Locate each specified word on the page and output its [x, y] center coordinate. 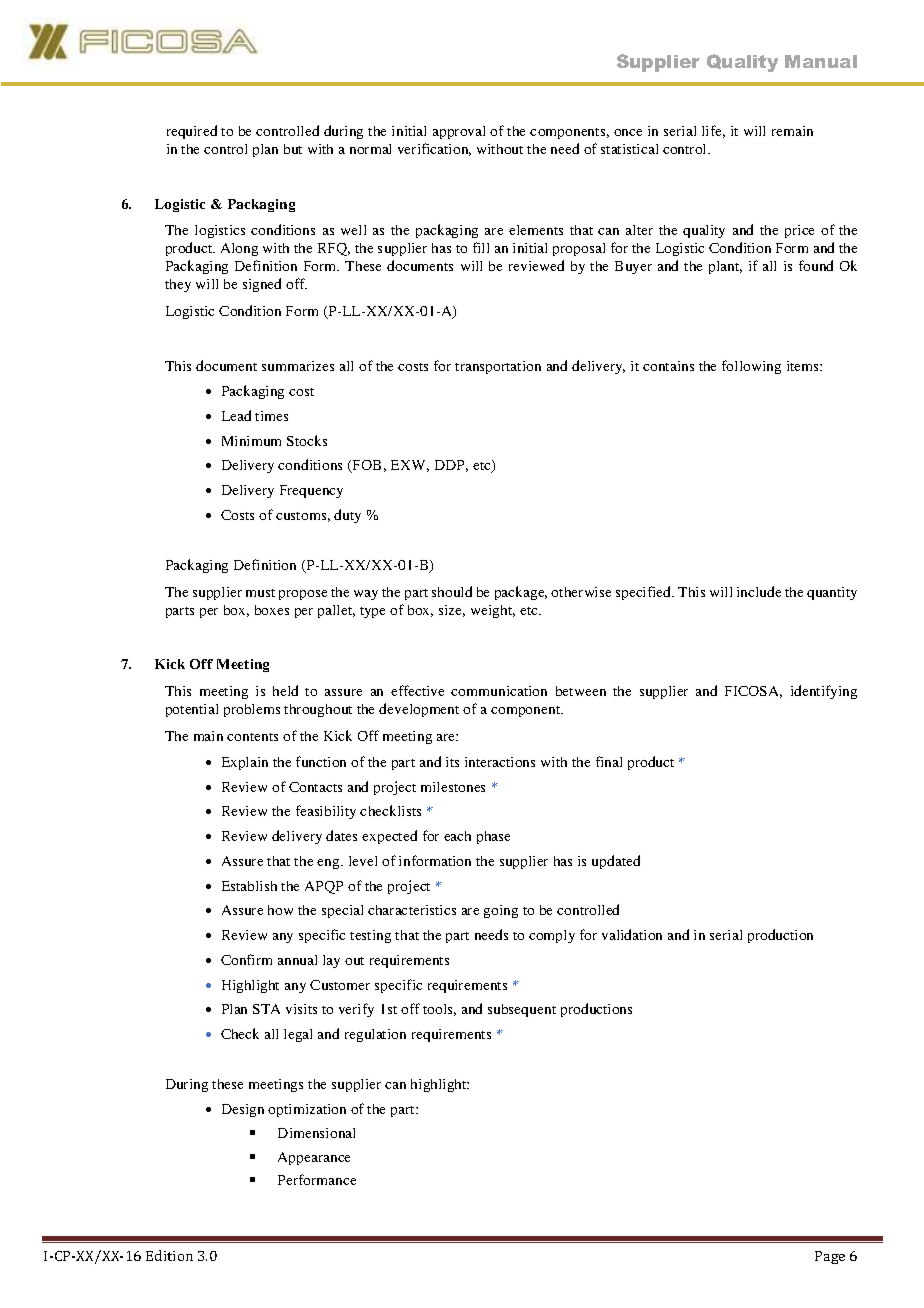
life [713, 131]
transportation [498, 367]
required [192, 132]
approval [459, 132]
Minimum [251, 441]
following [751, 367]
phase [493, 837]
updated [616, 862]
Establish [249, 886]
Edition [169, 1255]
